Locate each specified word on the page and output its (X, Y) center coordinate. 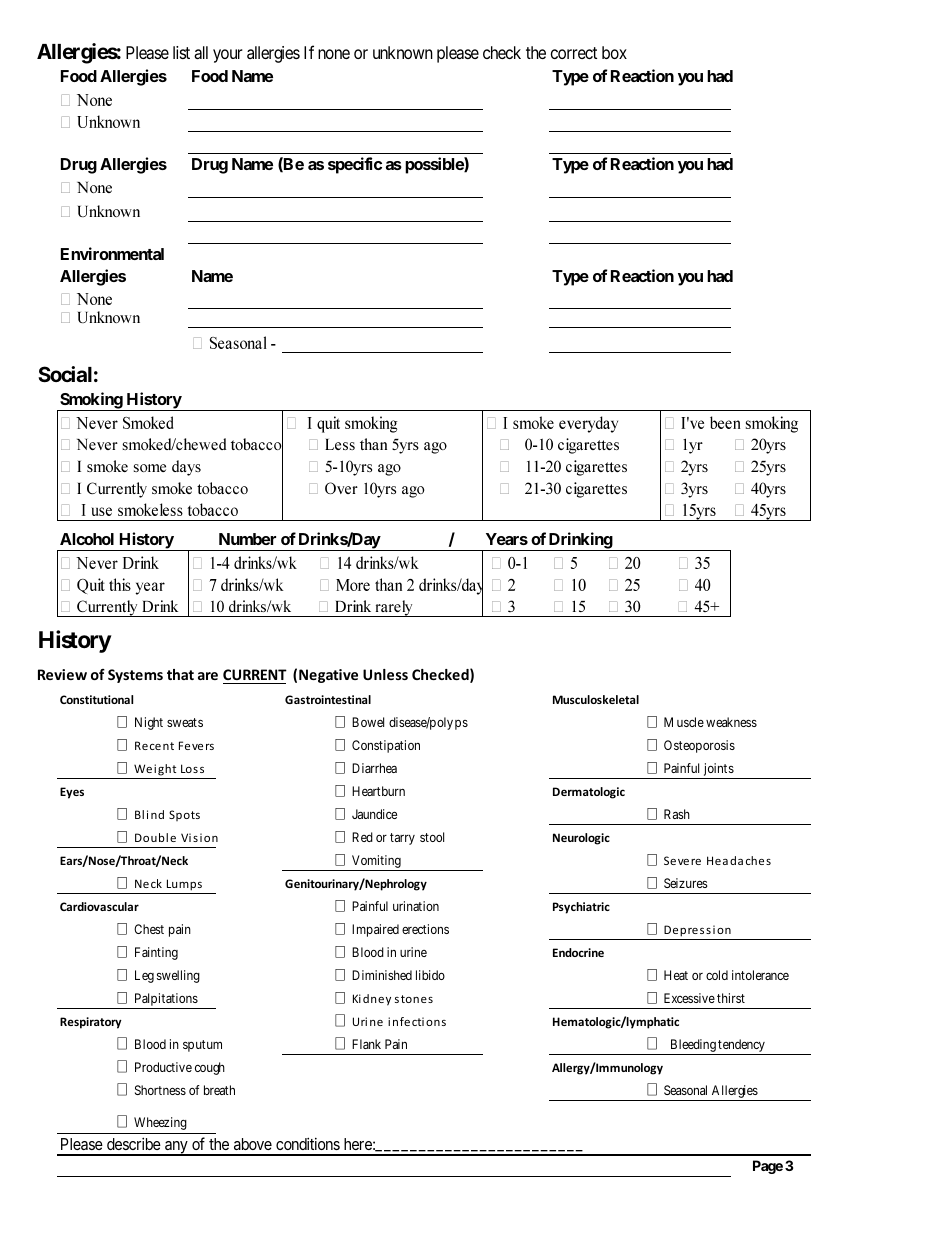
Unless (385, 674)
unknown (403, 52)
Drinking (580, 541)
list (181, 52)
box (614, 52)
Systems (135, 676)
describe (134, 1143)
